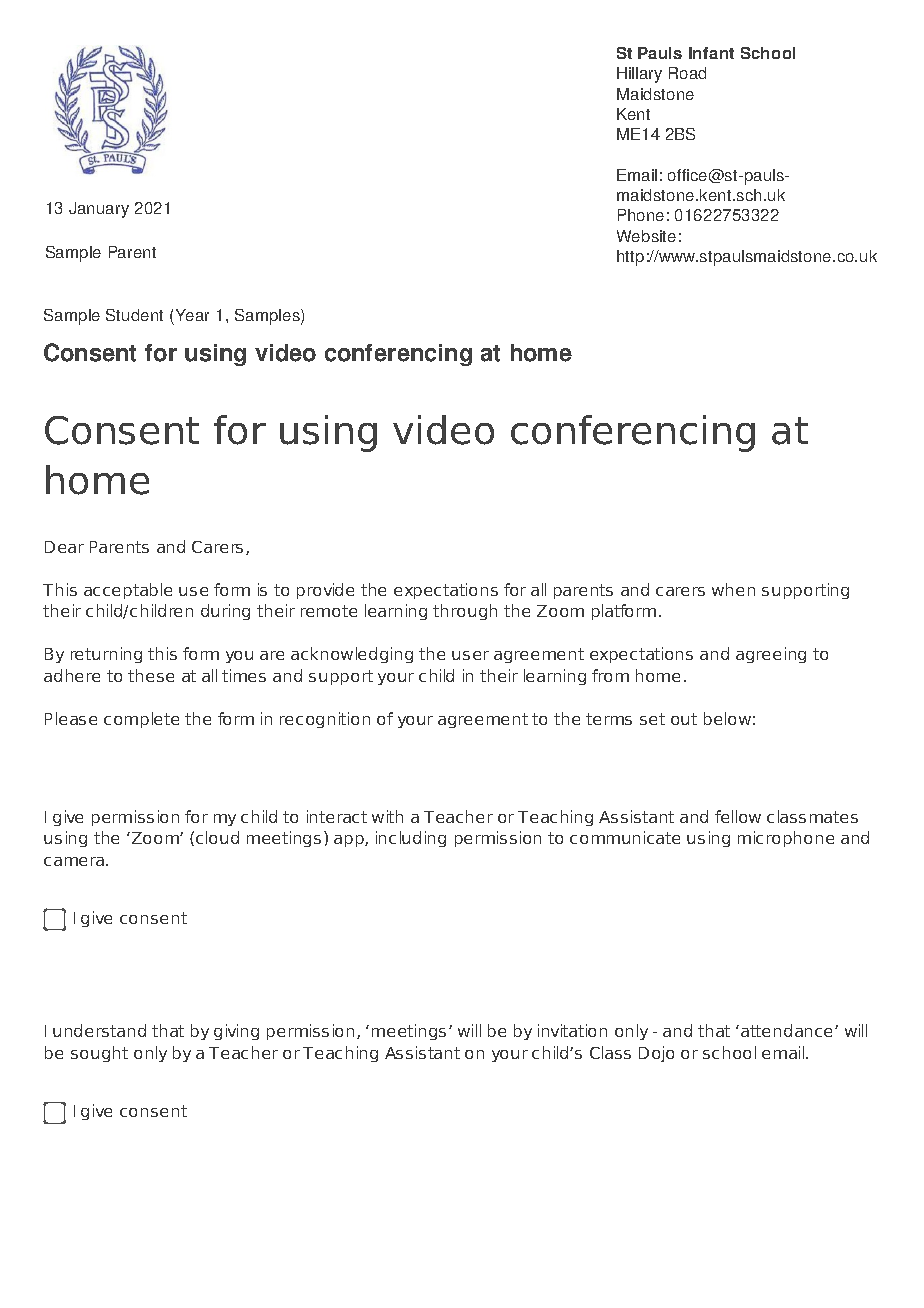 The height and width of the page is (1308, 924). What do you see at coordinates (99, 1030) in the page?
I see `understand` at bounding box center [99, 1030].
